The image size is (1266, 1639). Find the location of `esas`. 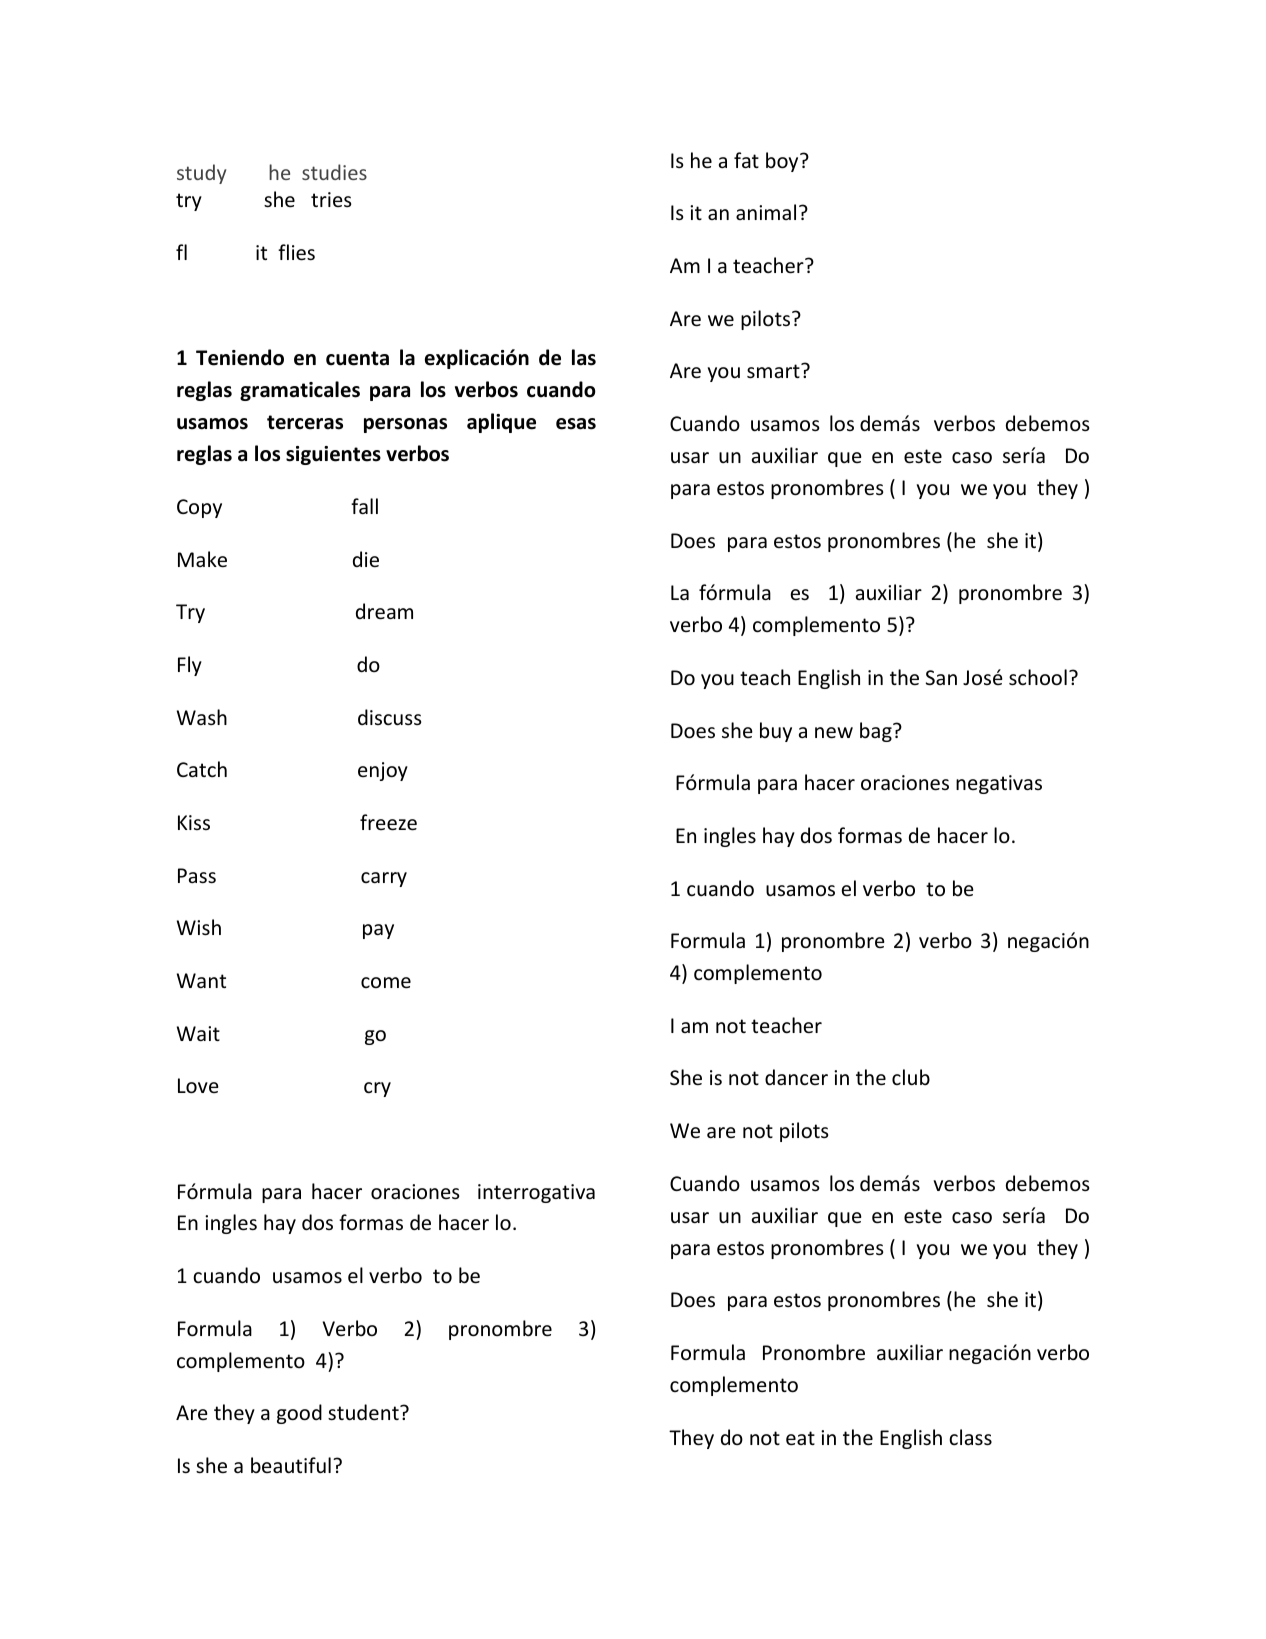

esas is located at coordinates (576, 424).
